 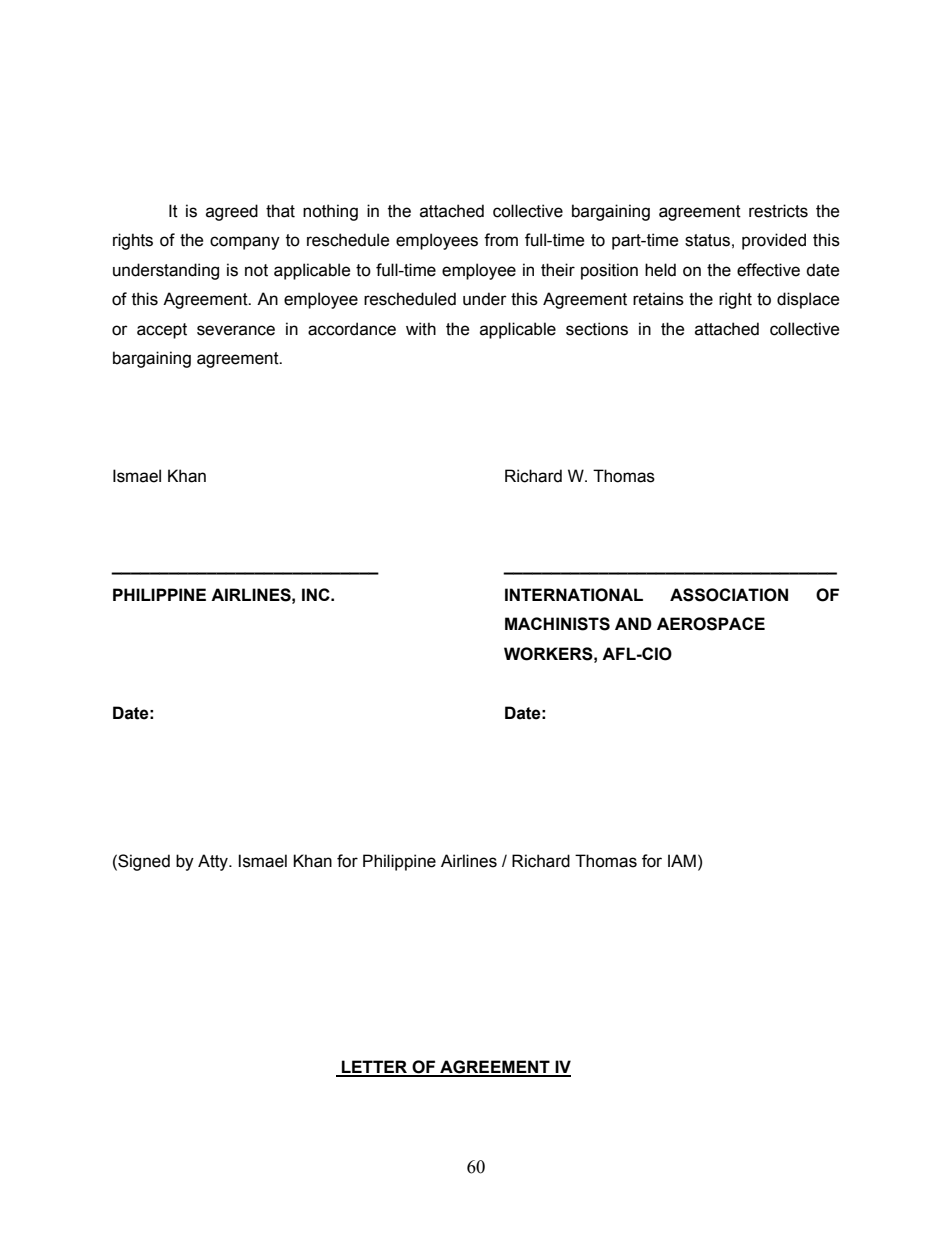 I want to click on with, so click(x=421, y=329).
